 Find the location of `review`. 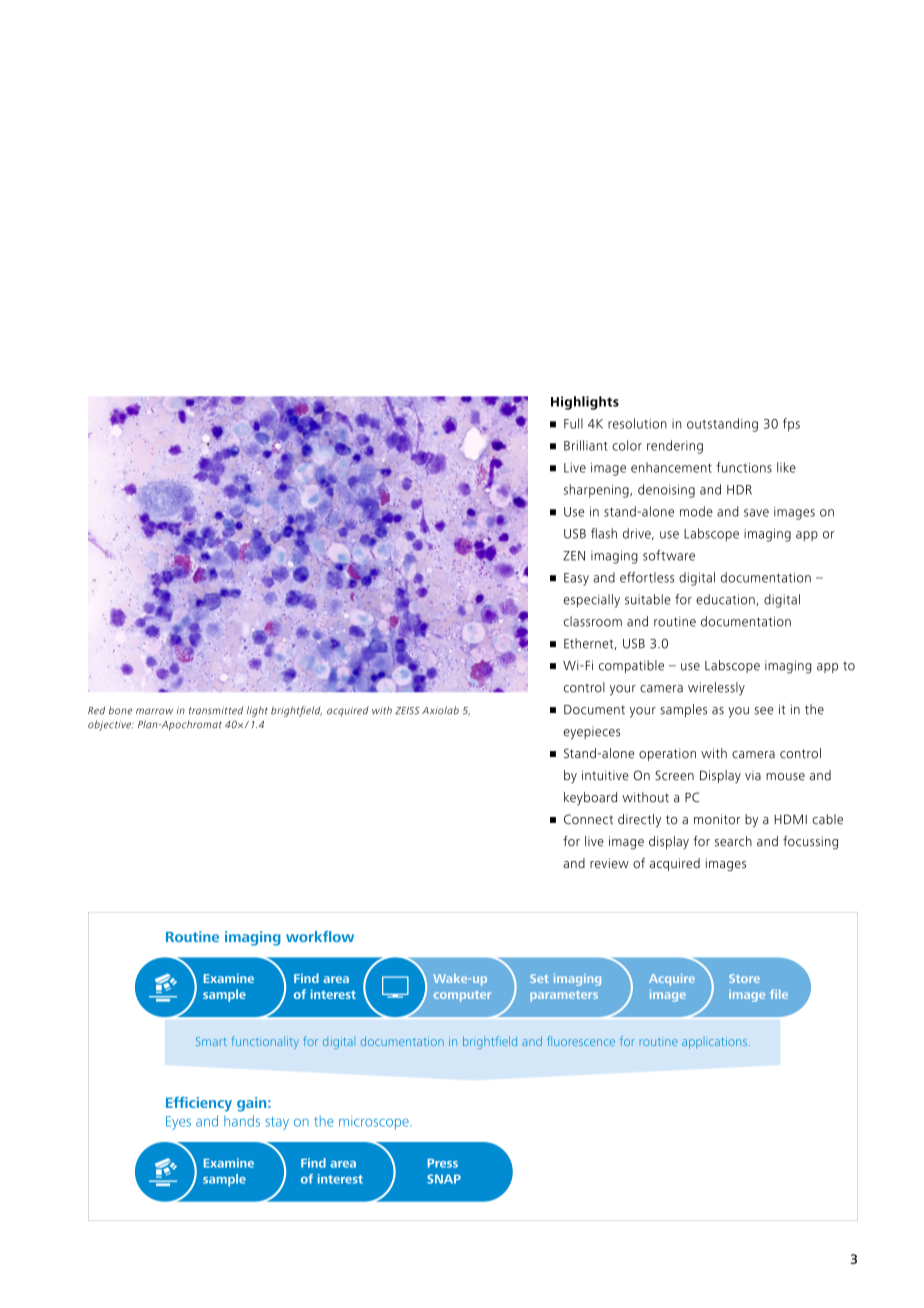

review is located at coordinates (609, 863).
